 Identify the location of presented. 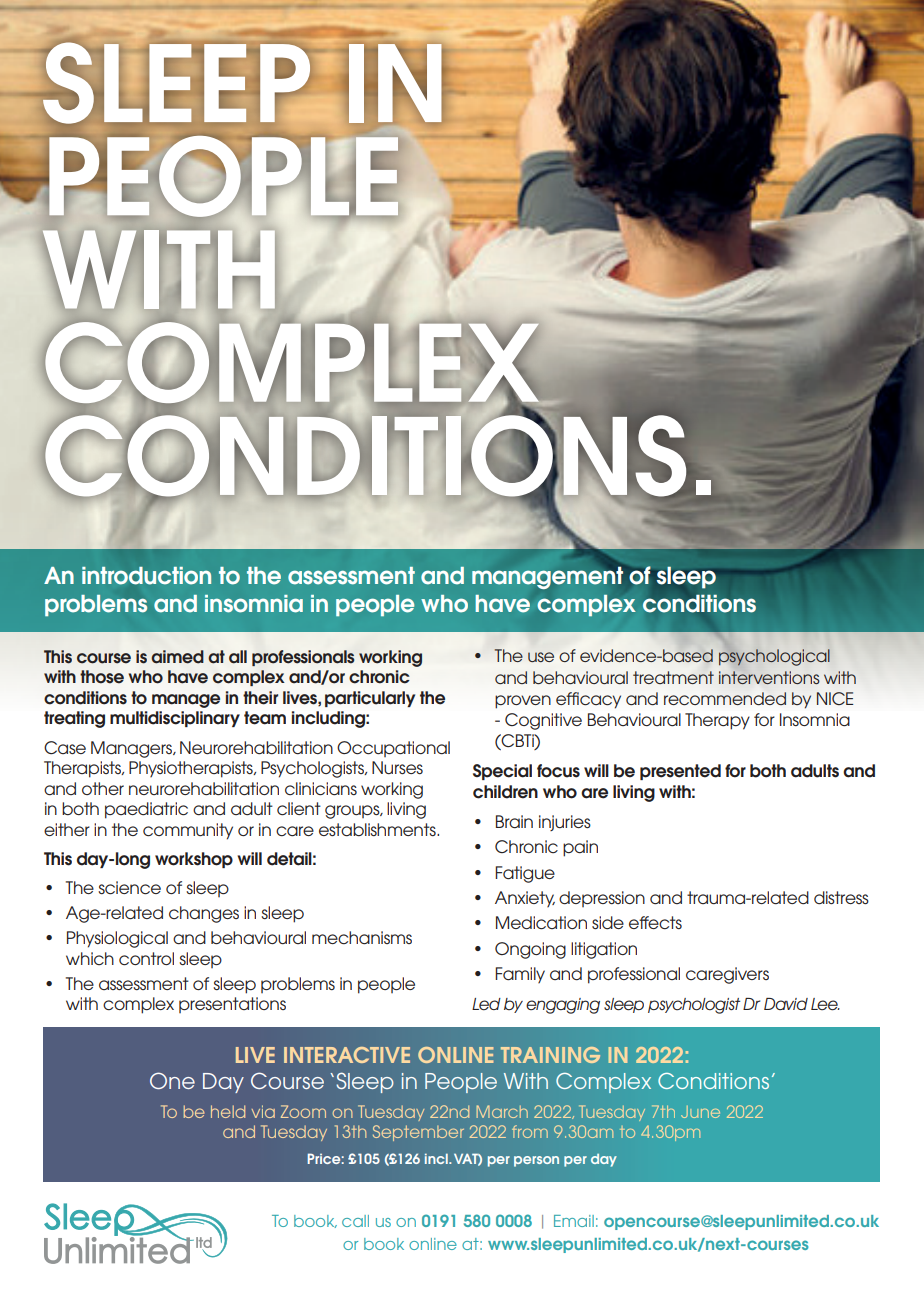
(680, 772).
